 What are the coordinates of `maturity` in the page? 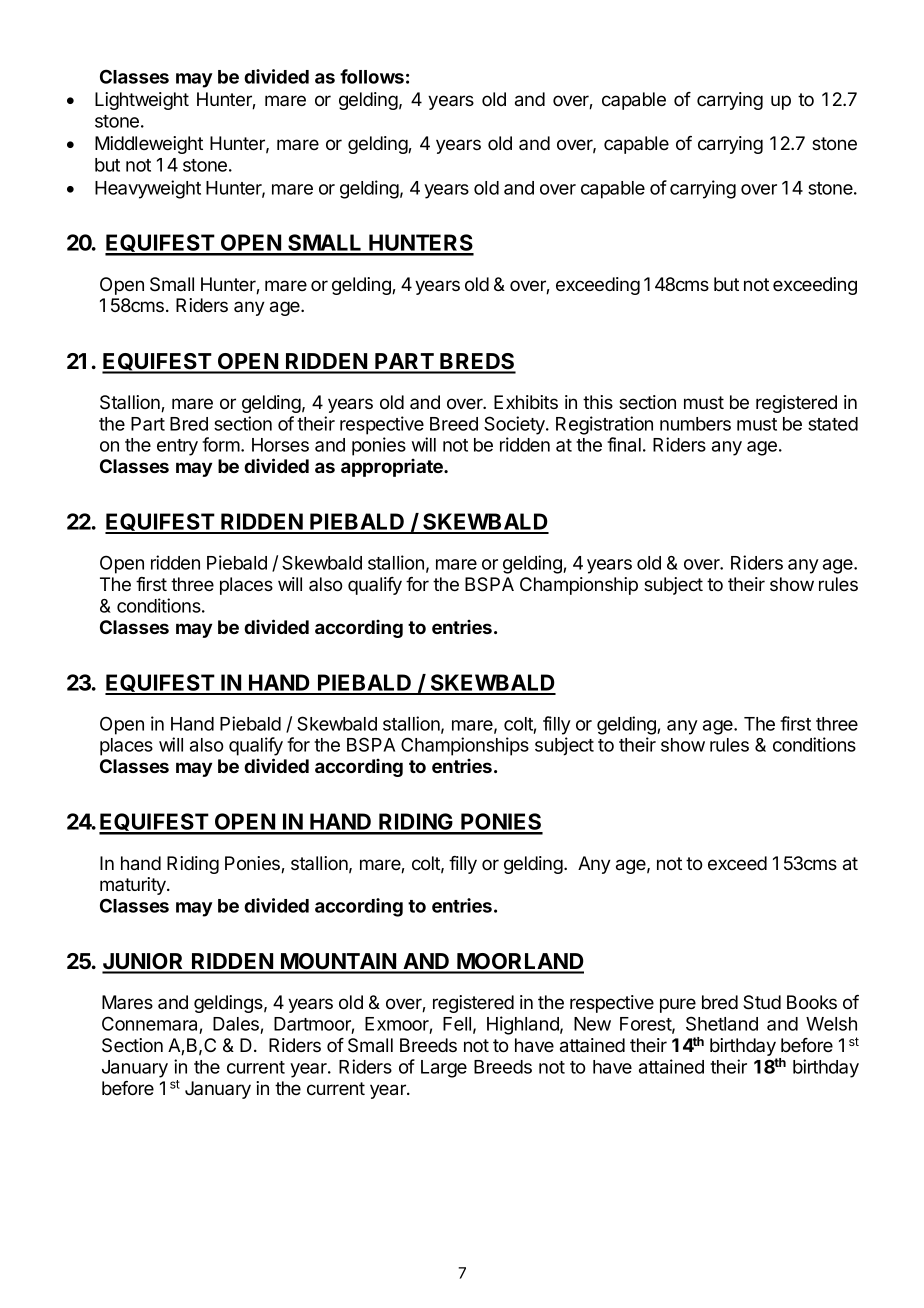 It's located at (134, 886).
